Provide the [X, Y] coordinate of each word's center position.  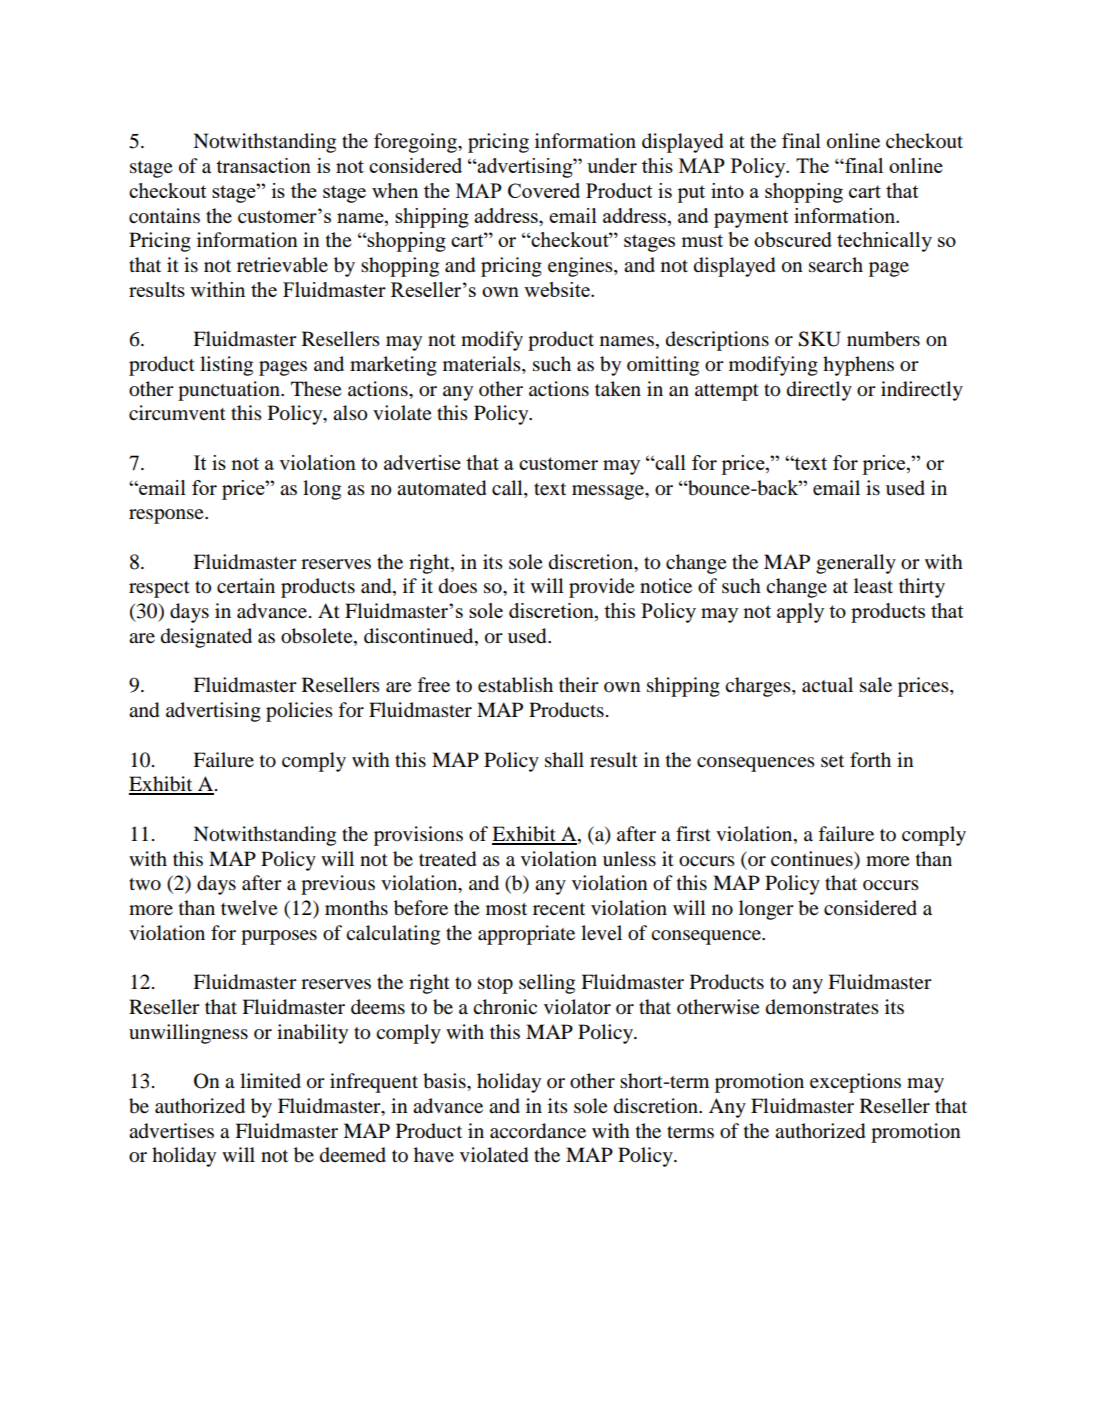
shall [564, 760]
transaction [263, 165]
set [832, 761]
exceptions [855, 1083]
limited [270, 1081]
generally [856, 564]
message [609, 492]
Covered [544, 190]
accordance [538, 1131]
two [145, 884]
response [167, 516]
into [727, 190]
